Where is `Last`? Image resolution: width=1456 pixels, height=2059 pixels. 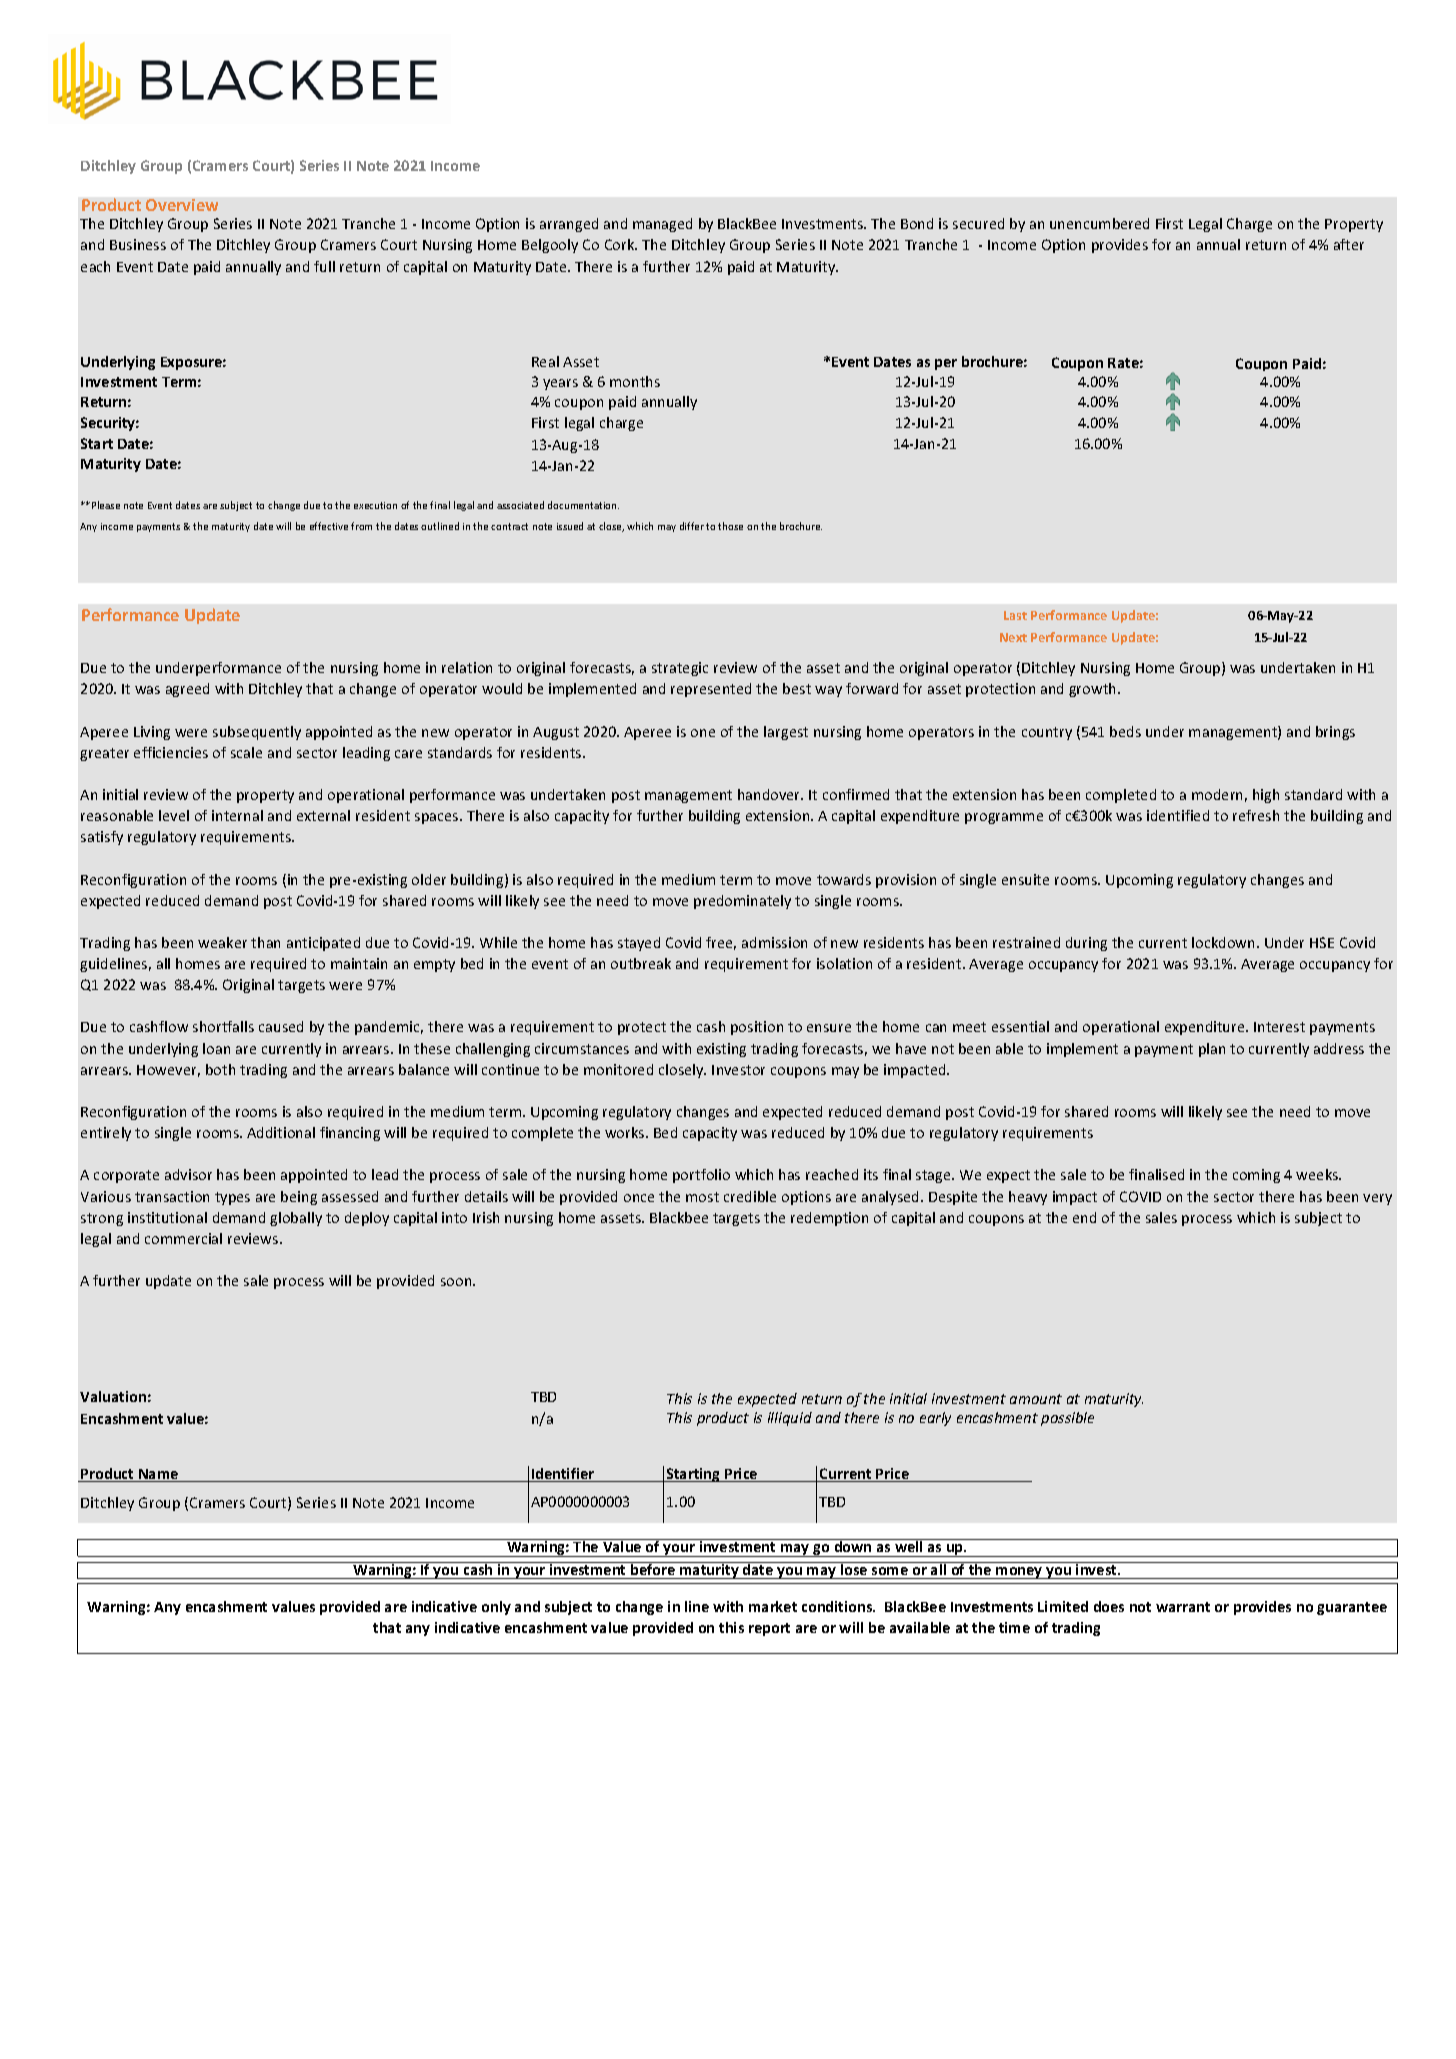
Last is located at coordinates (1015, 615).
